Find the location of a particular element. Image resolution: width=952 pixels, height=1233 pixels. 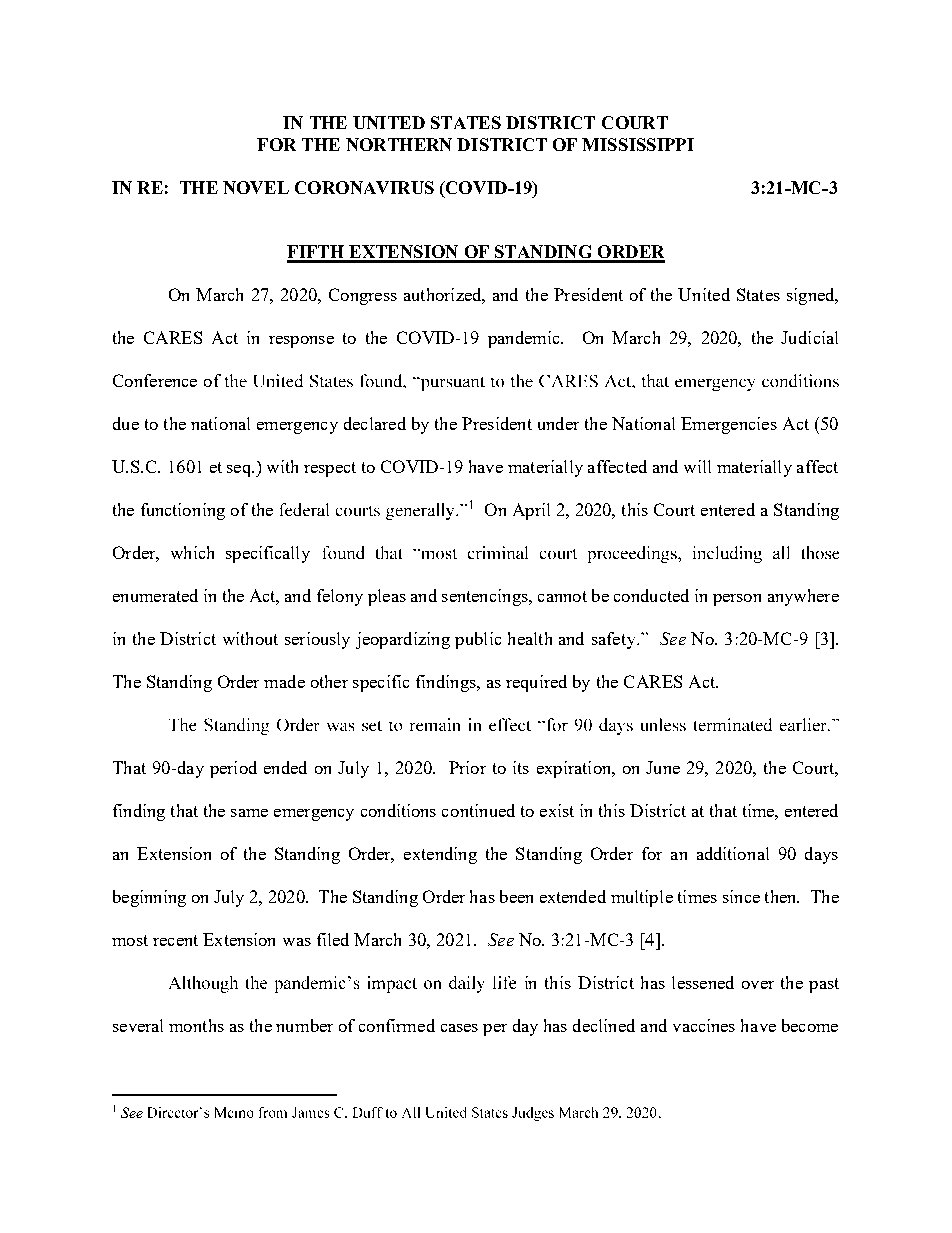

NOVEL is located at coordinates (256, 187).
